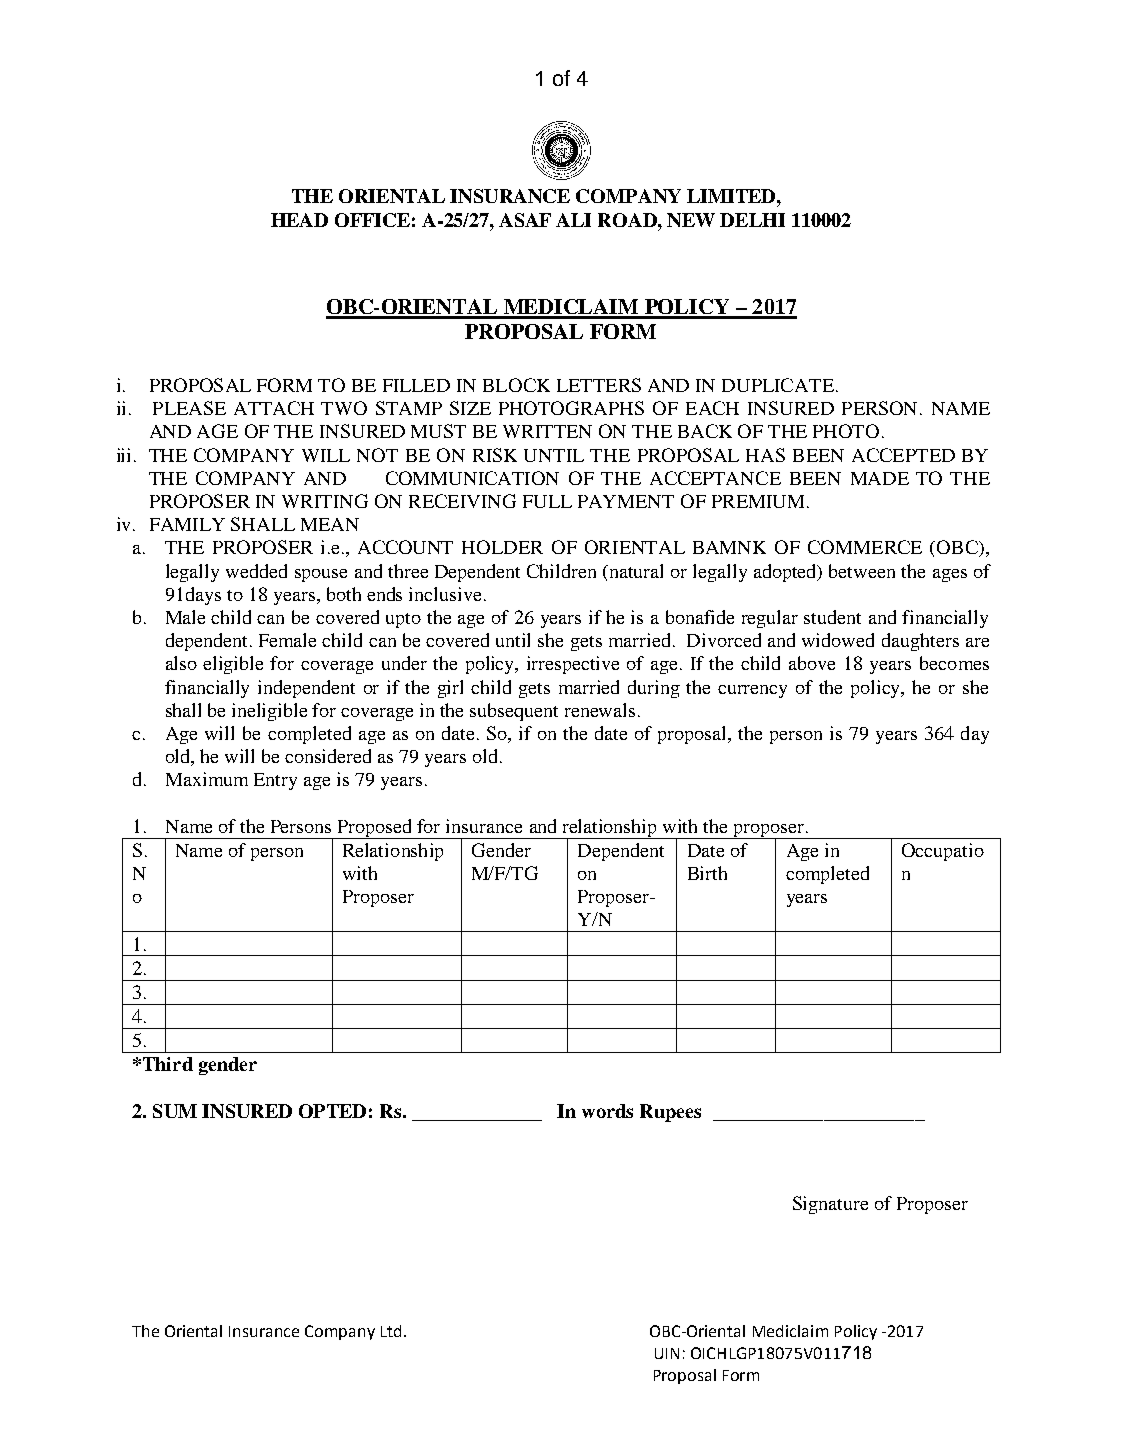  What do you see at coordinates (299, 220) in the document?
I see `HEAD` at bounding box center [299, 220].
